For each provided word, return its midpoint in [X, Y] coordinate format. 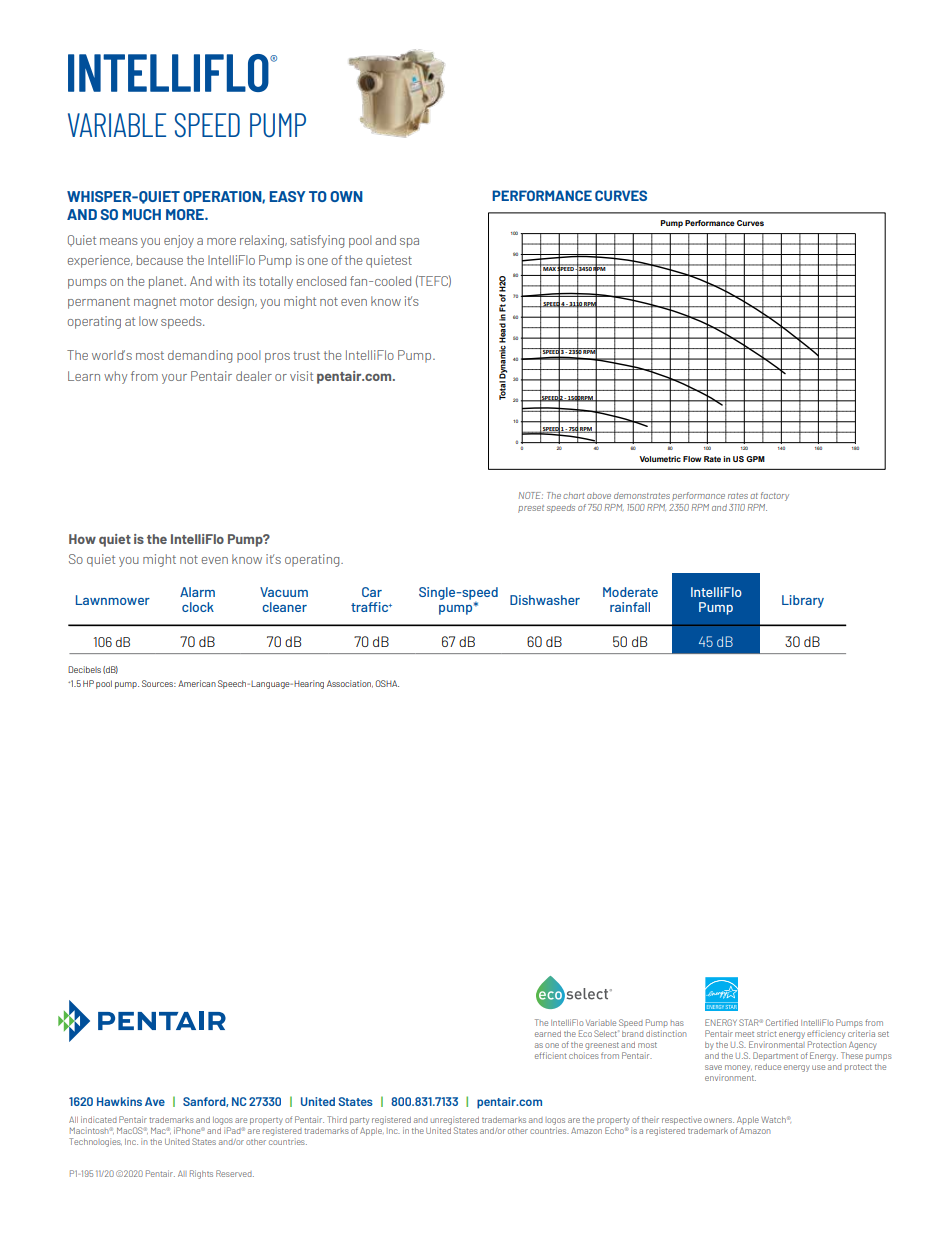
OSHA [387, 683]
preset [531, 509]
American [197, 683]
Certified [782, 1022]
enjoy [179, 241]
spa [409, 243]
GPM [755, 459]
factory [775, 496]
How [82, 539]
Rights [201, 1174]
